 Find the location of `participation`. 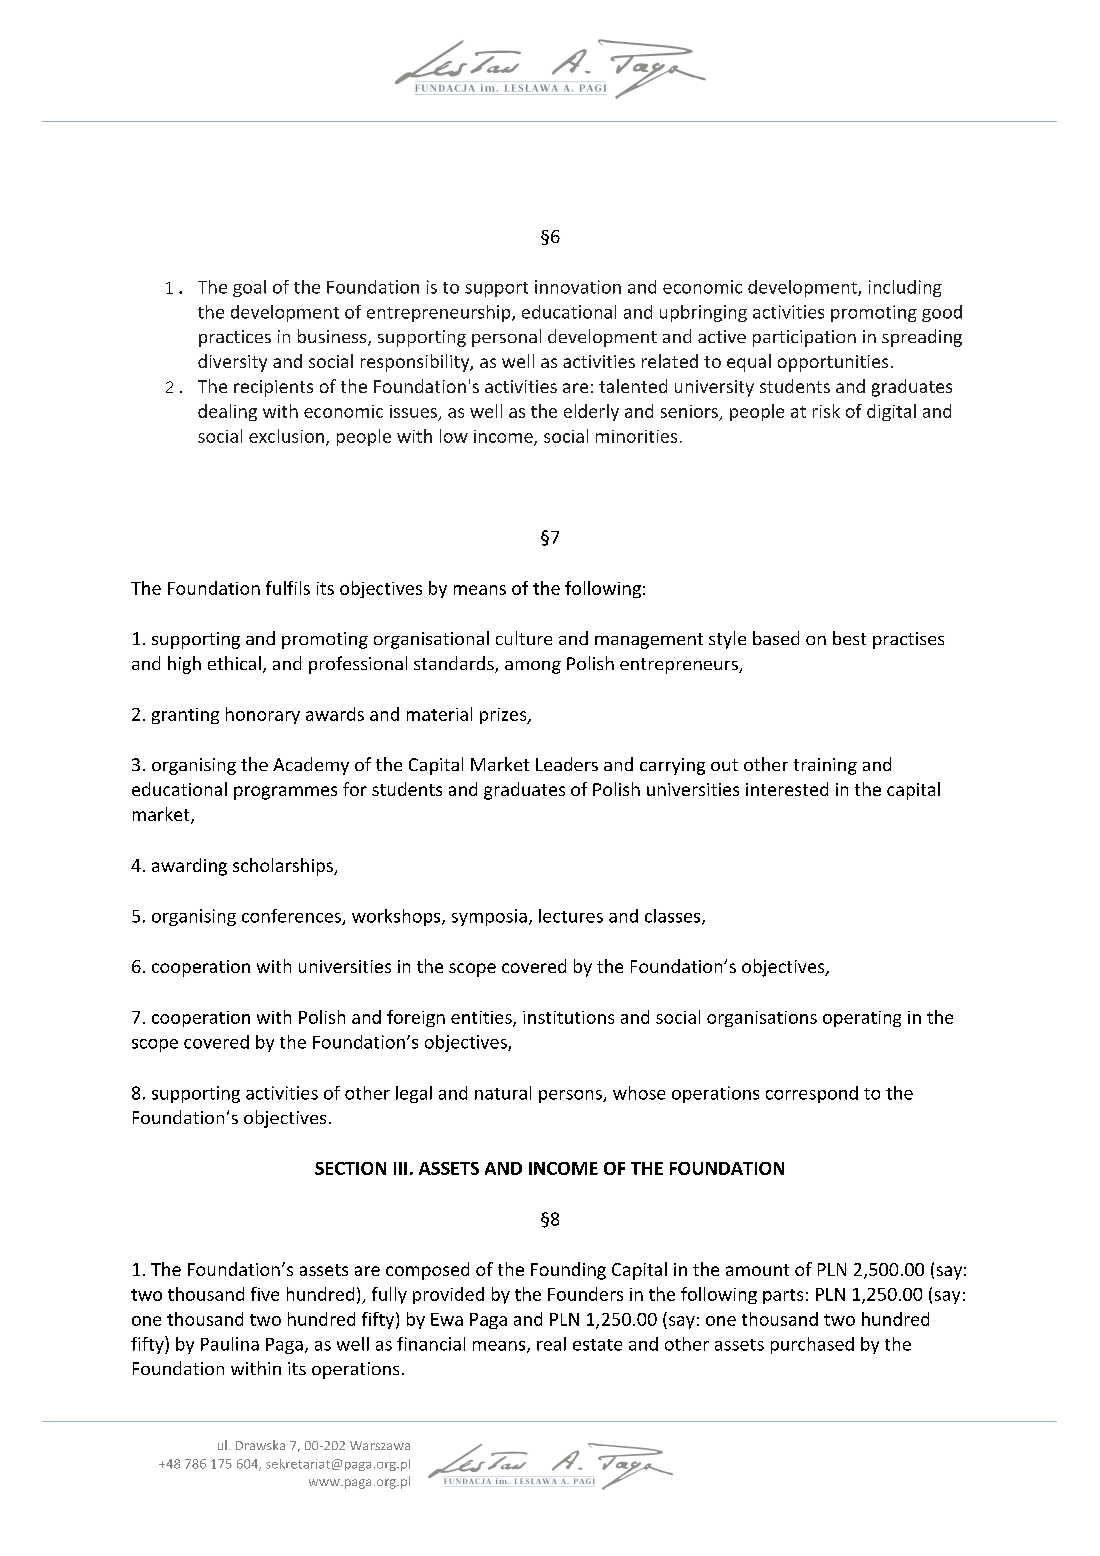

participation is located at coordinates (804, 338).
